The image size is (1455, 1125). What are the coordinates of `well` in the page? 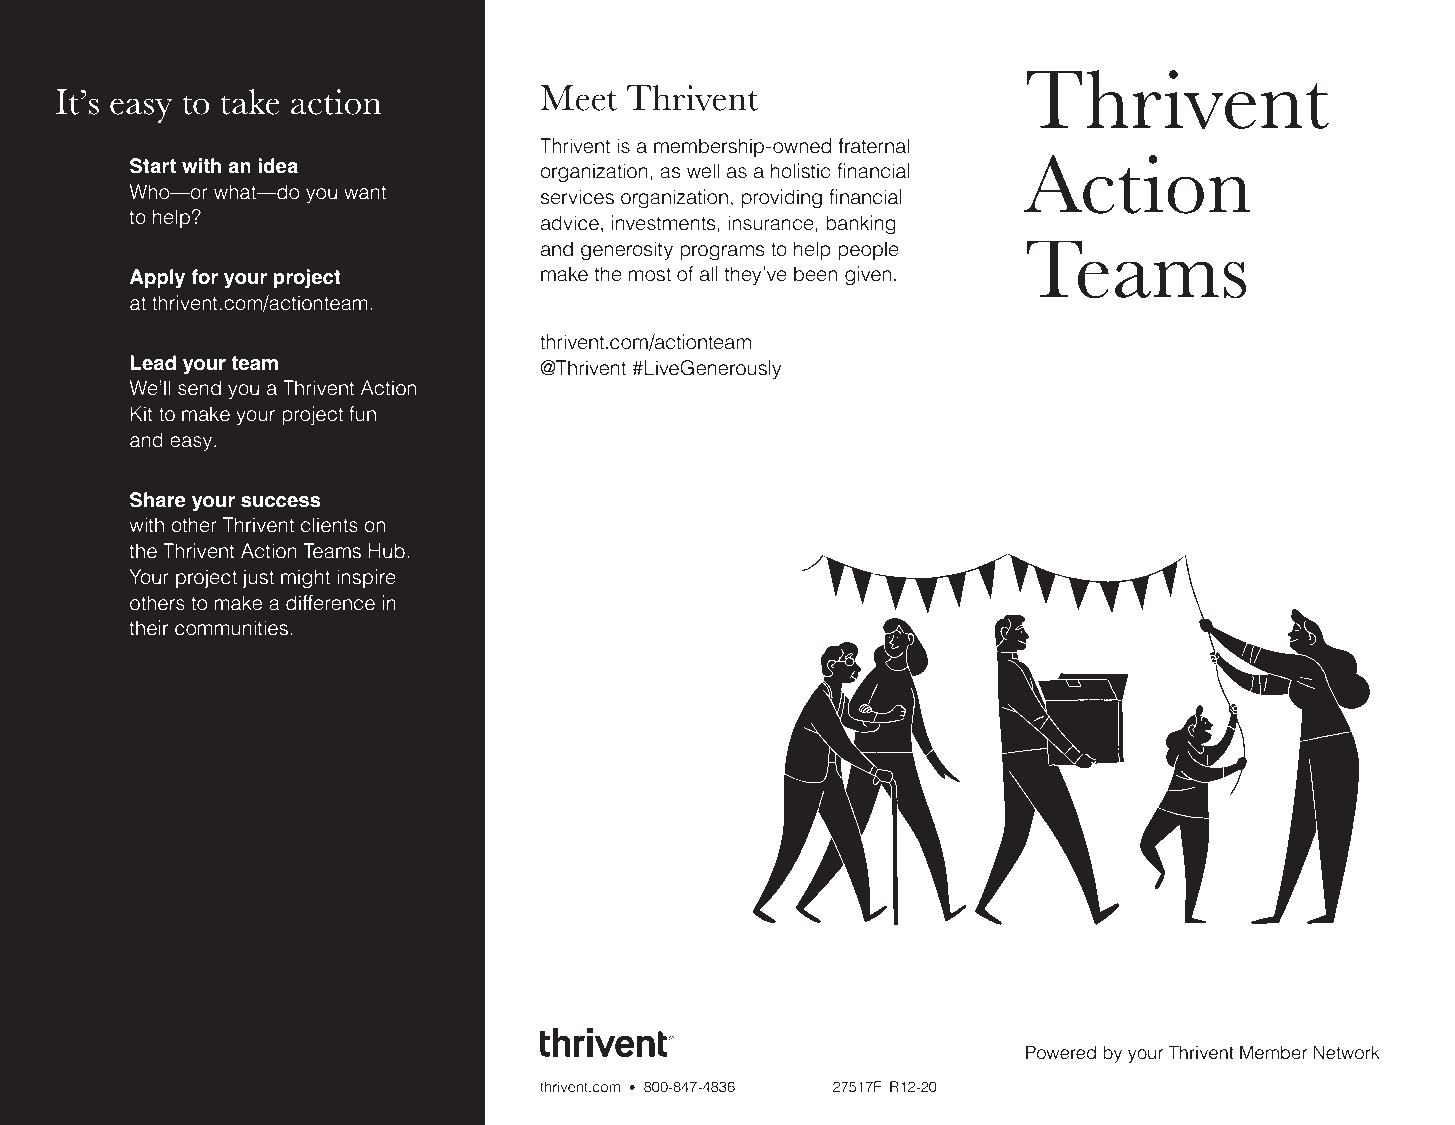 It's located at (703, 171).
